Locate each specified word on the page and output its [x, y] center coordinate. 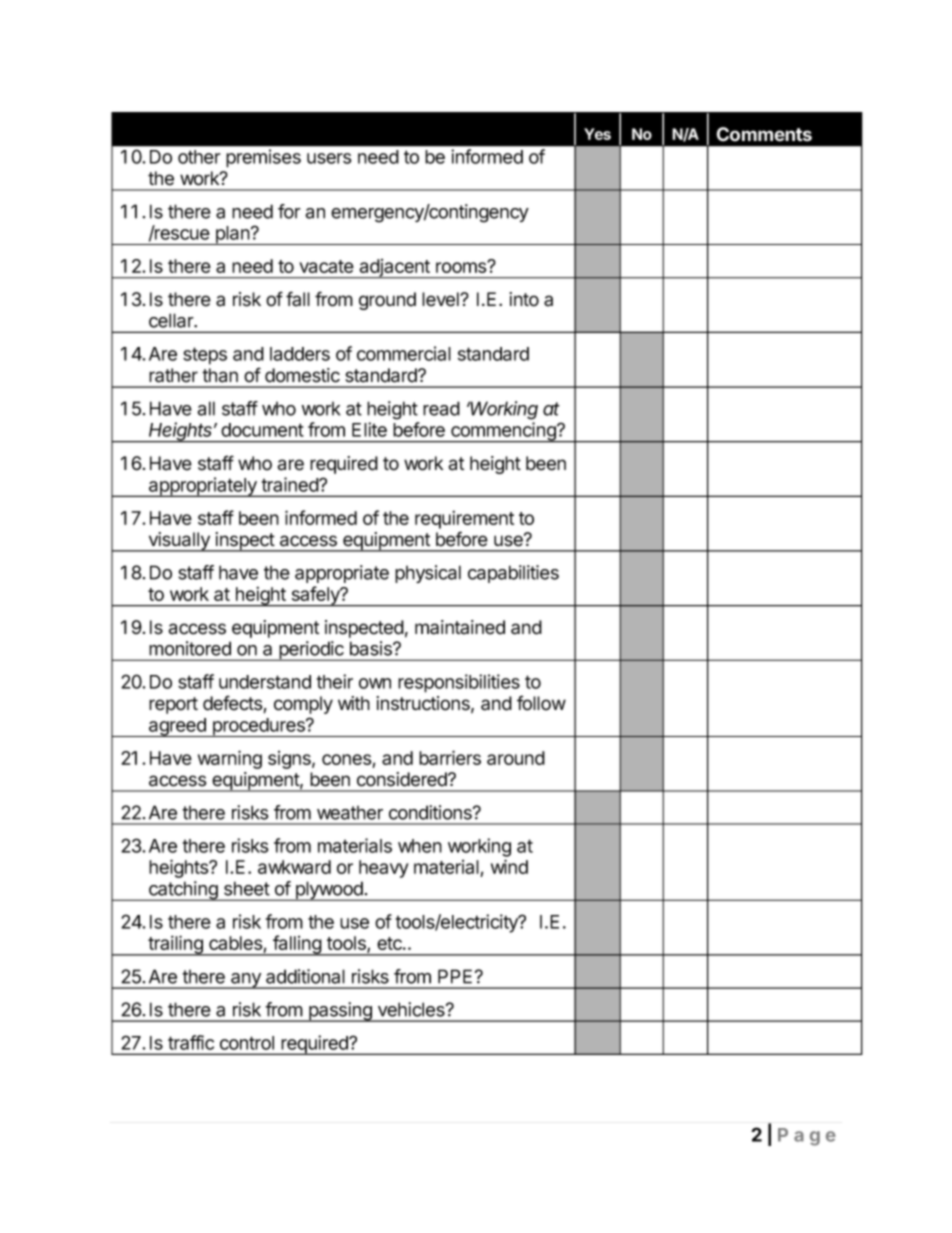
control [247, 1043]
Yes [597, 134]
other [199, 157]
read [441, 408]
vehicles [412, 1009]
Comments [764, 134]
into [524, 299]
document [262, 430]
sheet [247, 888]
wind [509, 866]
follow [541, 703]
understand [265, 682]
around [516, 758]
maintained [460, 627]
